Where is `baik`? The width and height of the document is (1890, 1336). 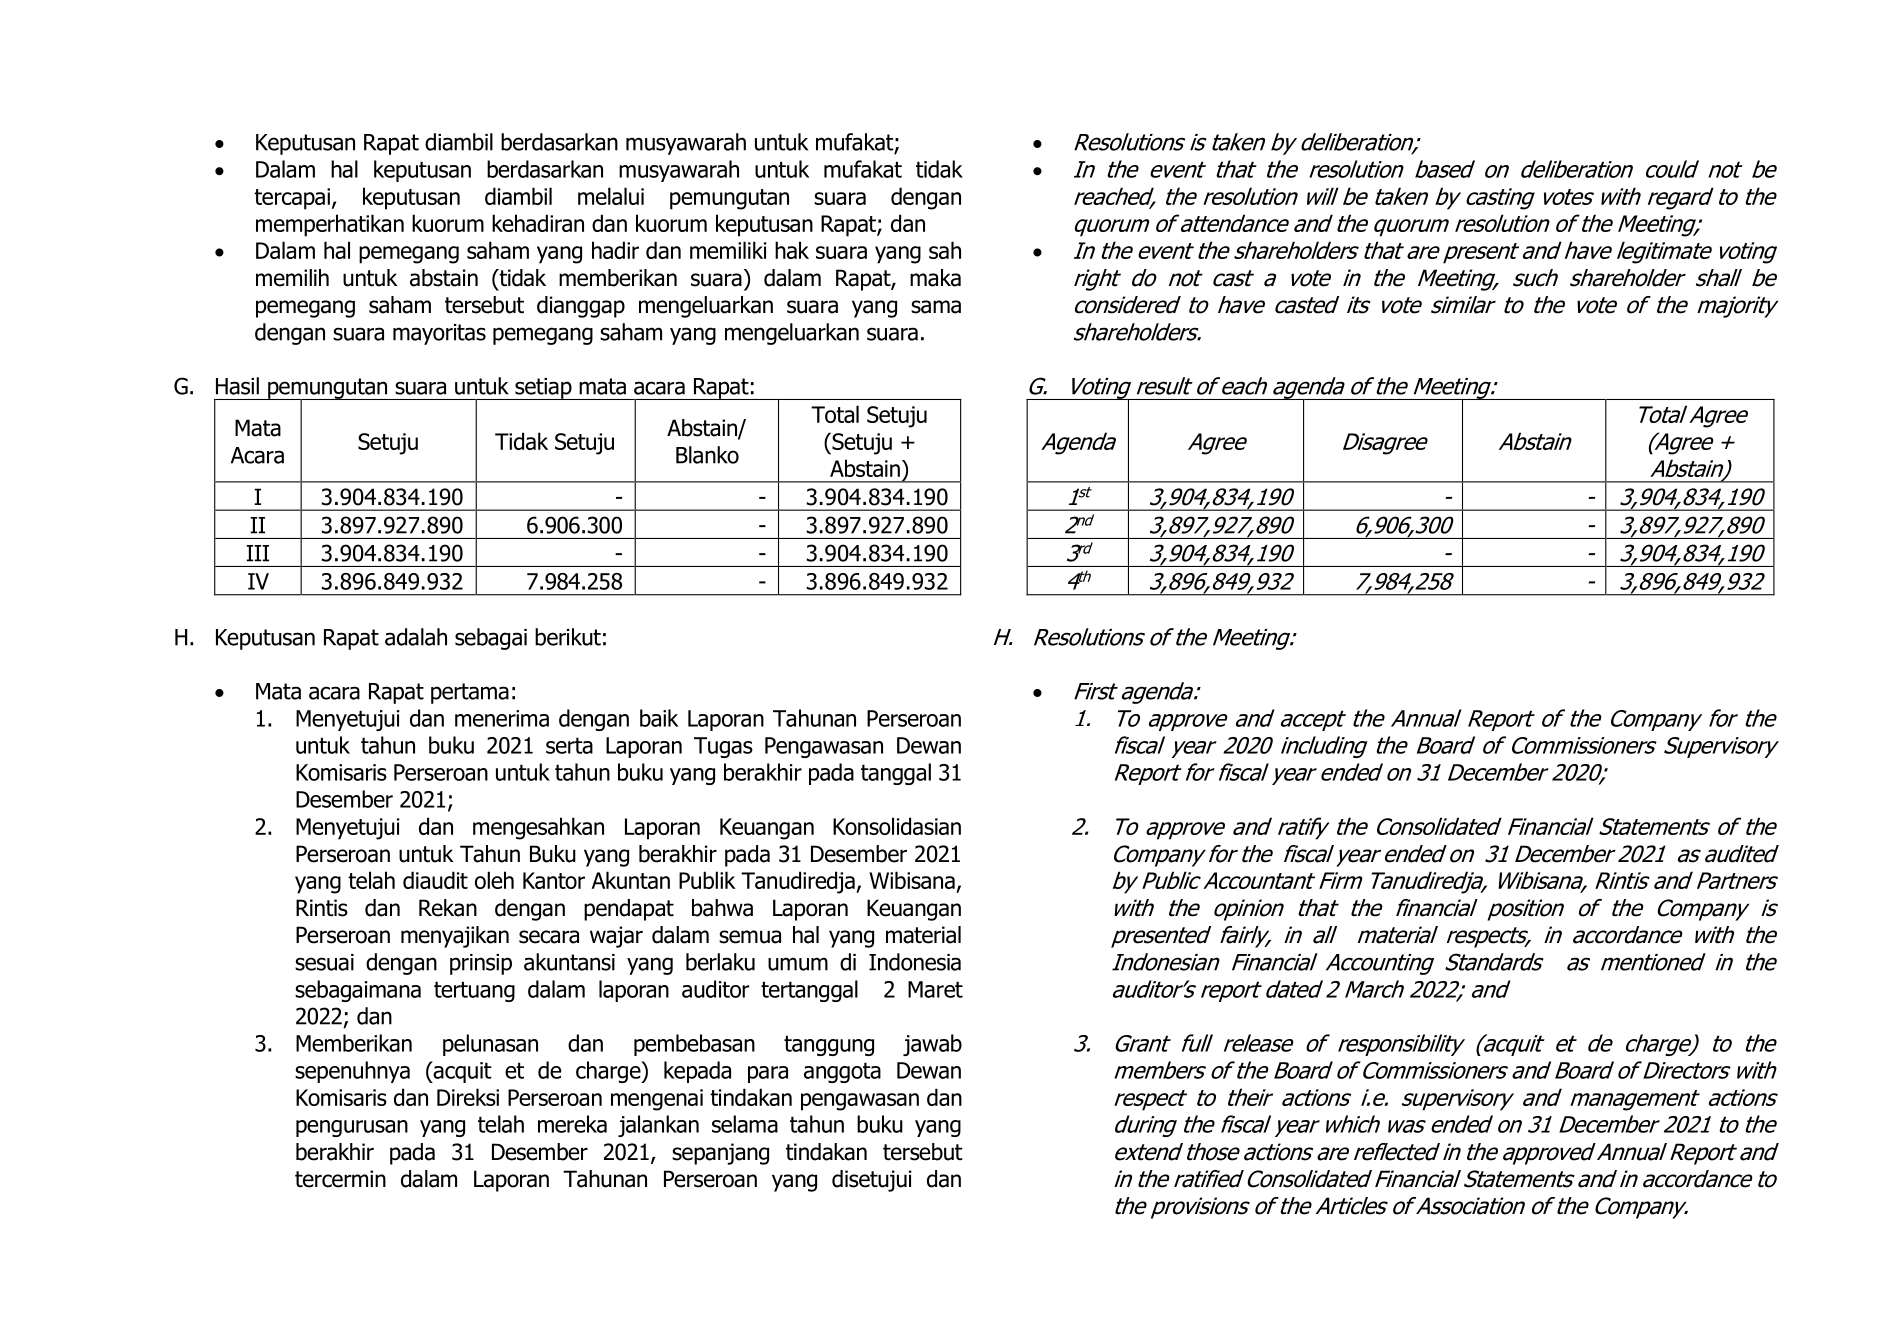
baik is located at coordinates (659, 718).
